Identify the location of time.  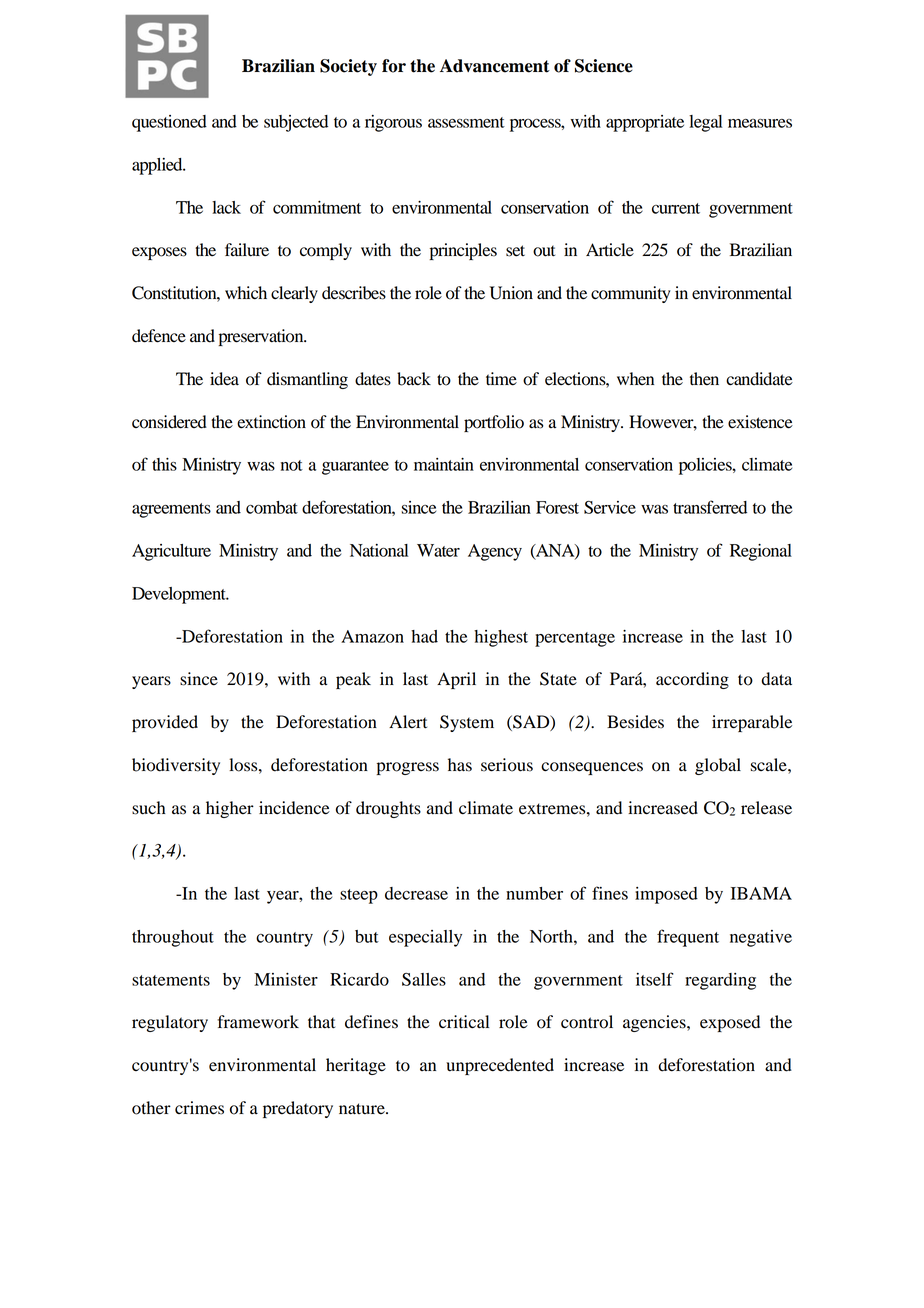
(501, 379).
